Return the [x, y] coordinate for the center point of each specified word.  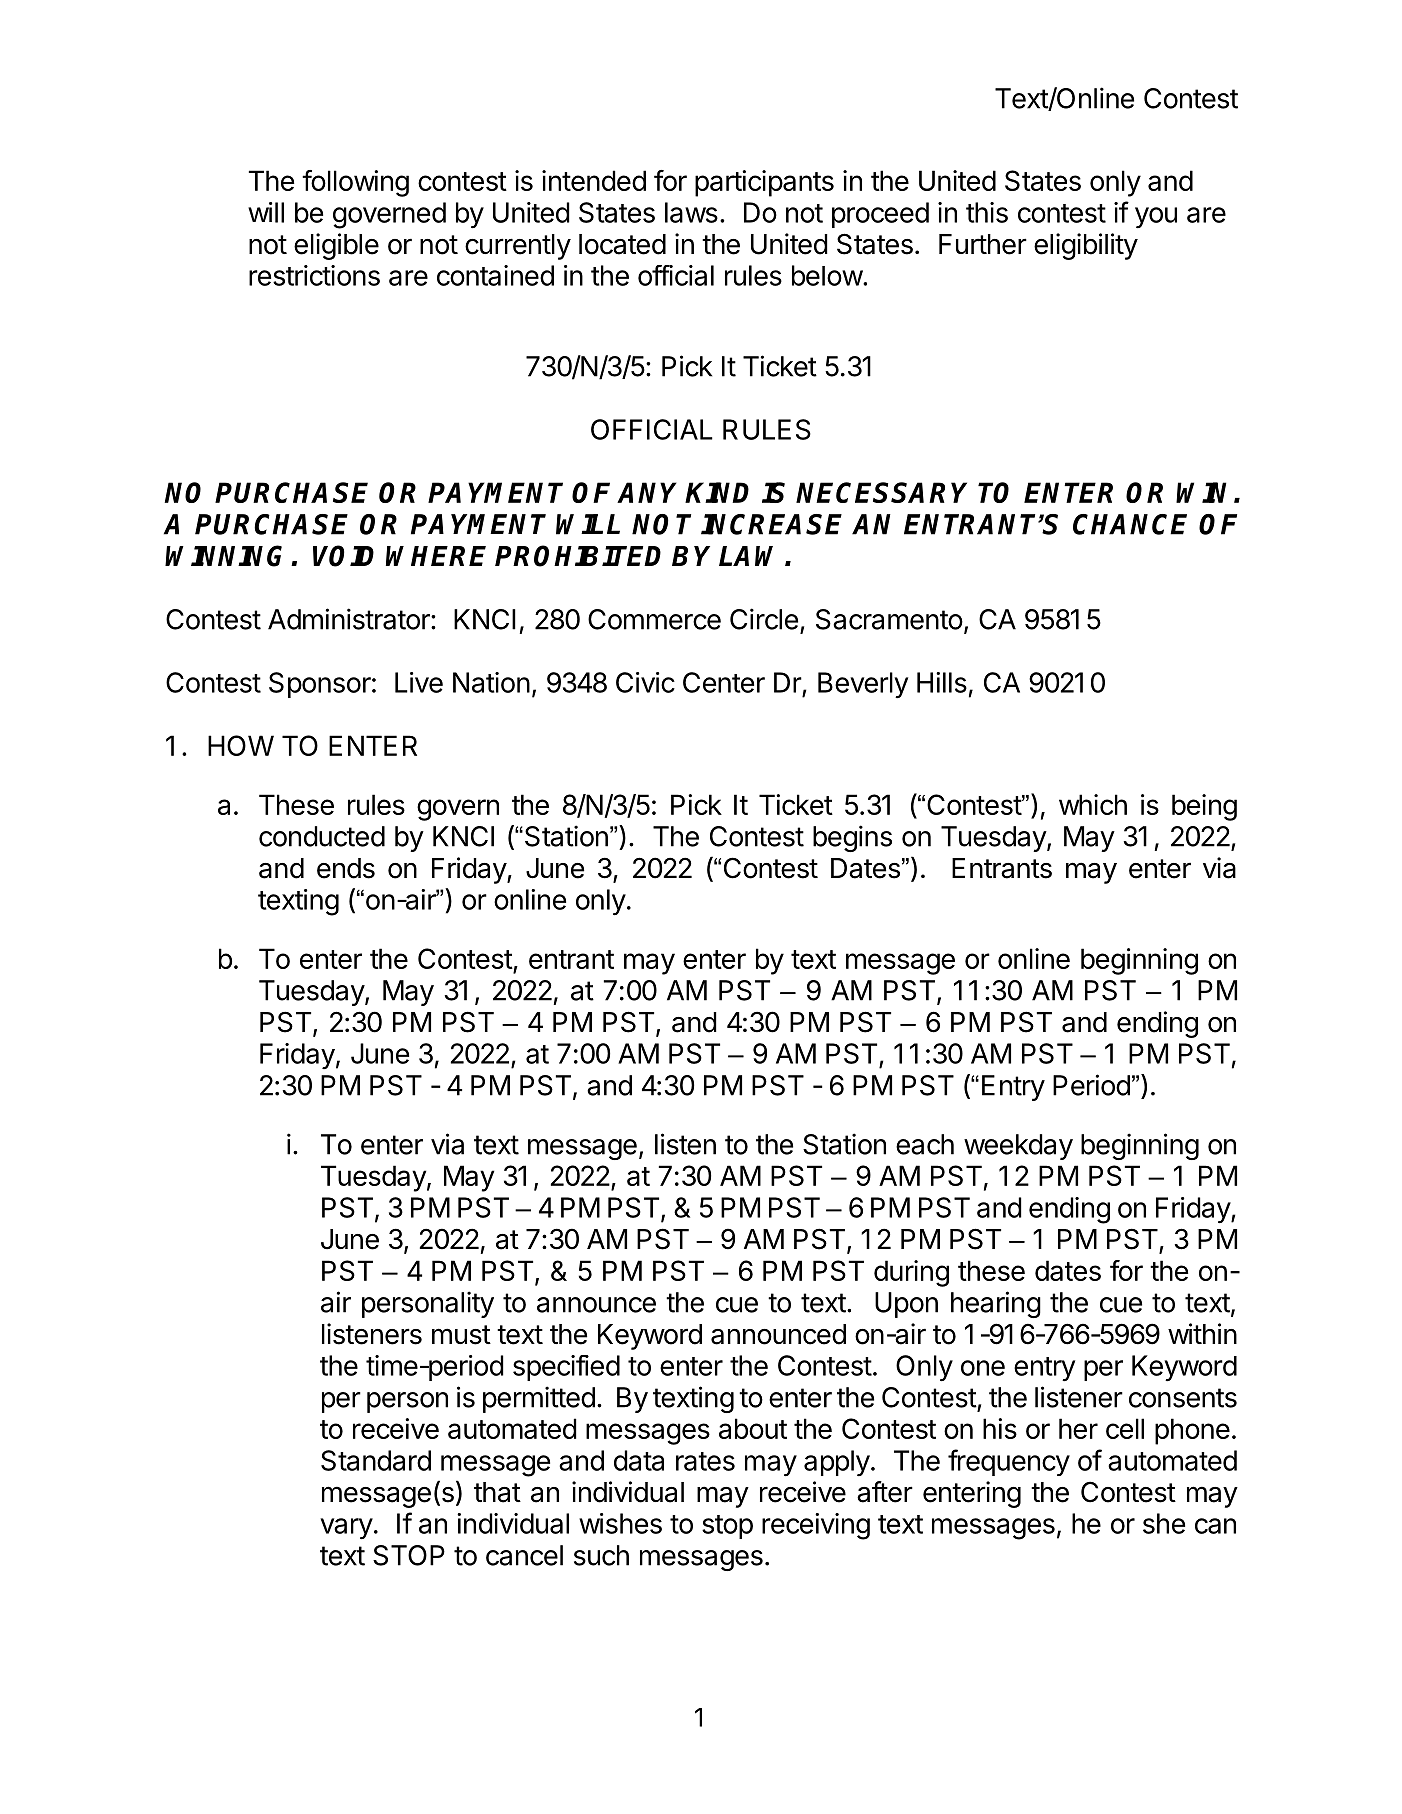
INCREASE [771, 524]
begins [852, 838]
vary [346, 1529]
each [925, 1144]
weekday [1018, 1147]
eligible [336, 246]
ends [346, 868]
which [1093, 804]
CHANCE [1130, 524]
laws [691, 212]
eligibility [1086, 246]
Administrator [350, 619]
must [461, 1335]
